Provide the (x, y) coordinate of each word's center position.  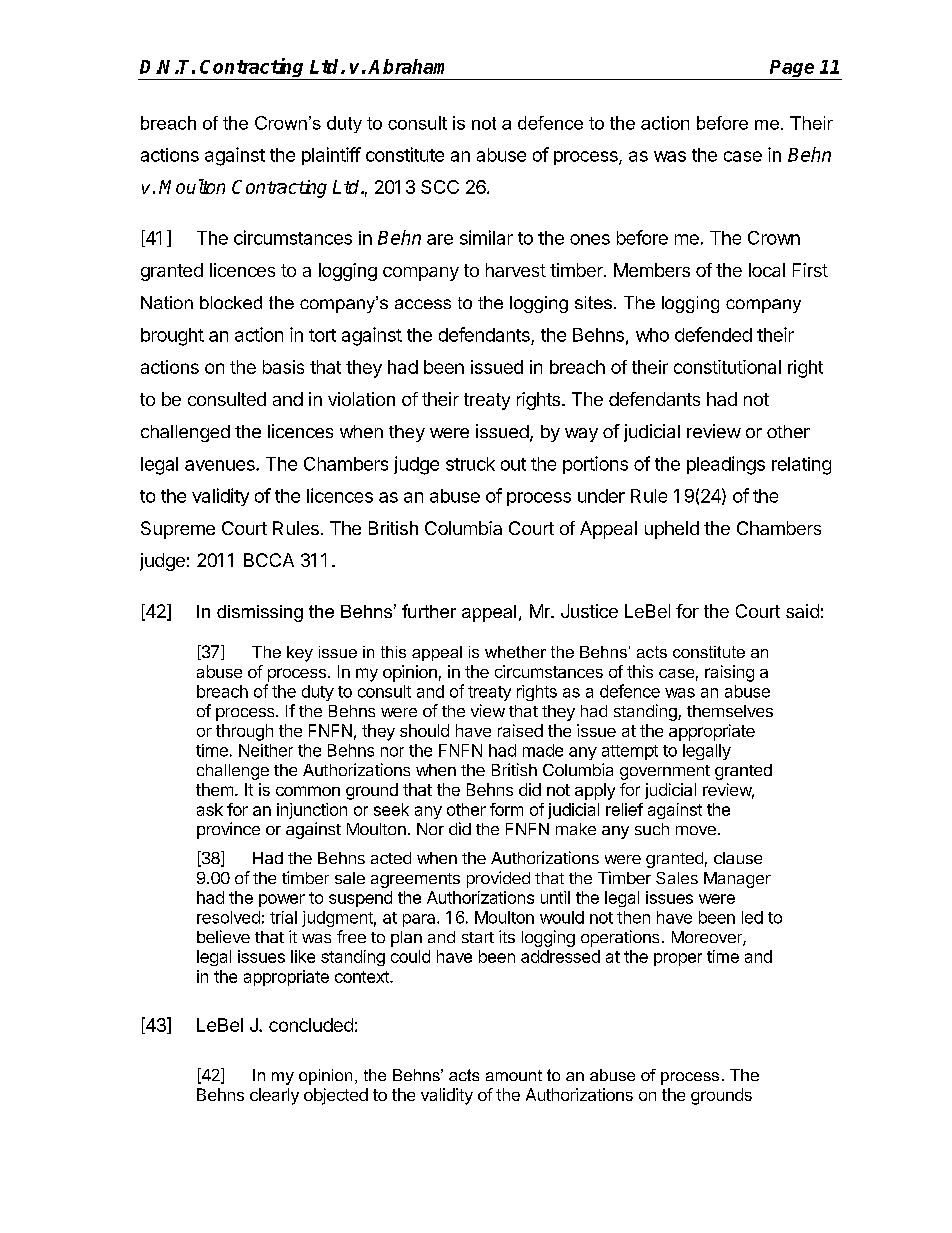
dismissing (260, 613)
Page (792, 70)
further (429, 611)
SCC (440, 187)
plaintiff (331, 156)
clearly (274, 1096)
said (802, 611)
